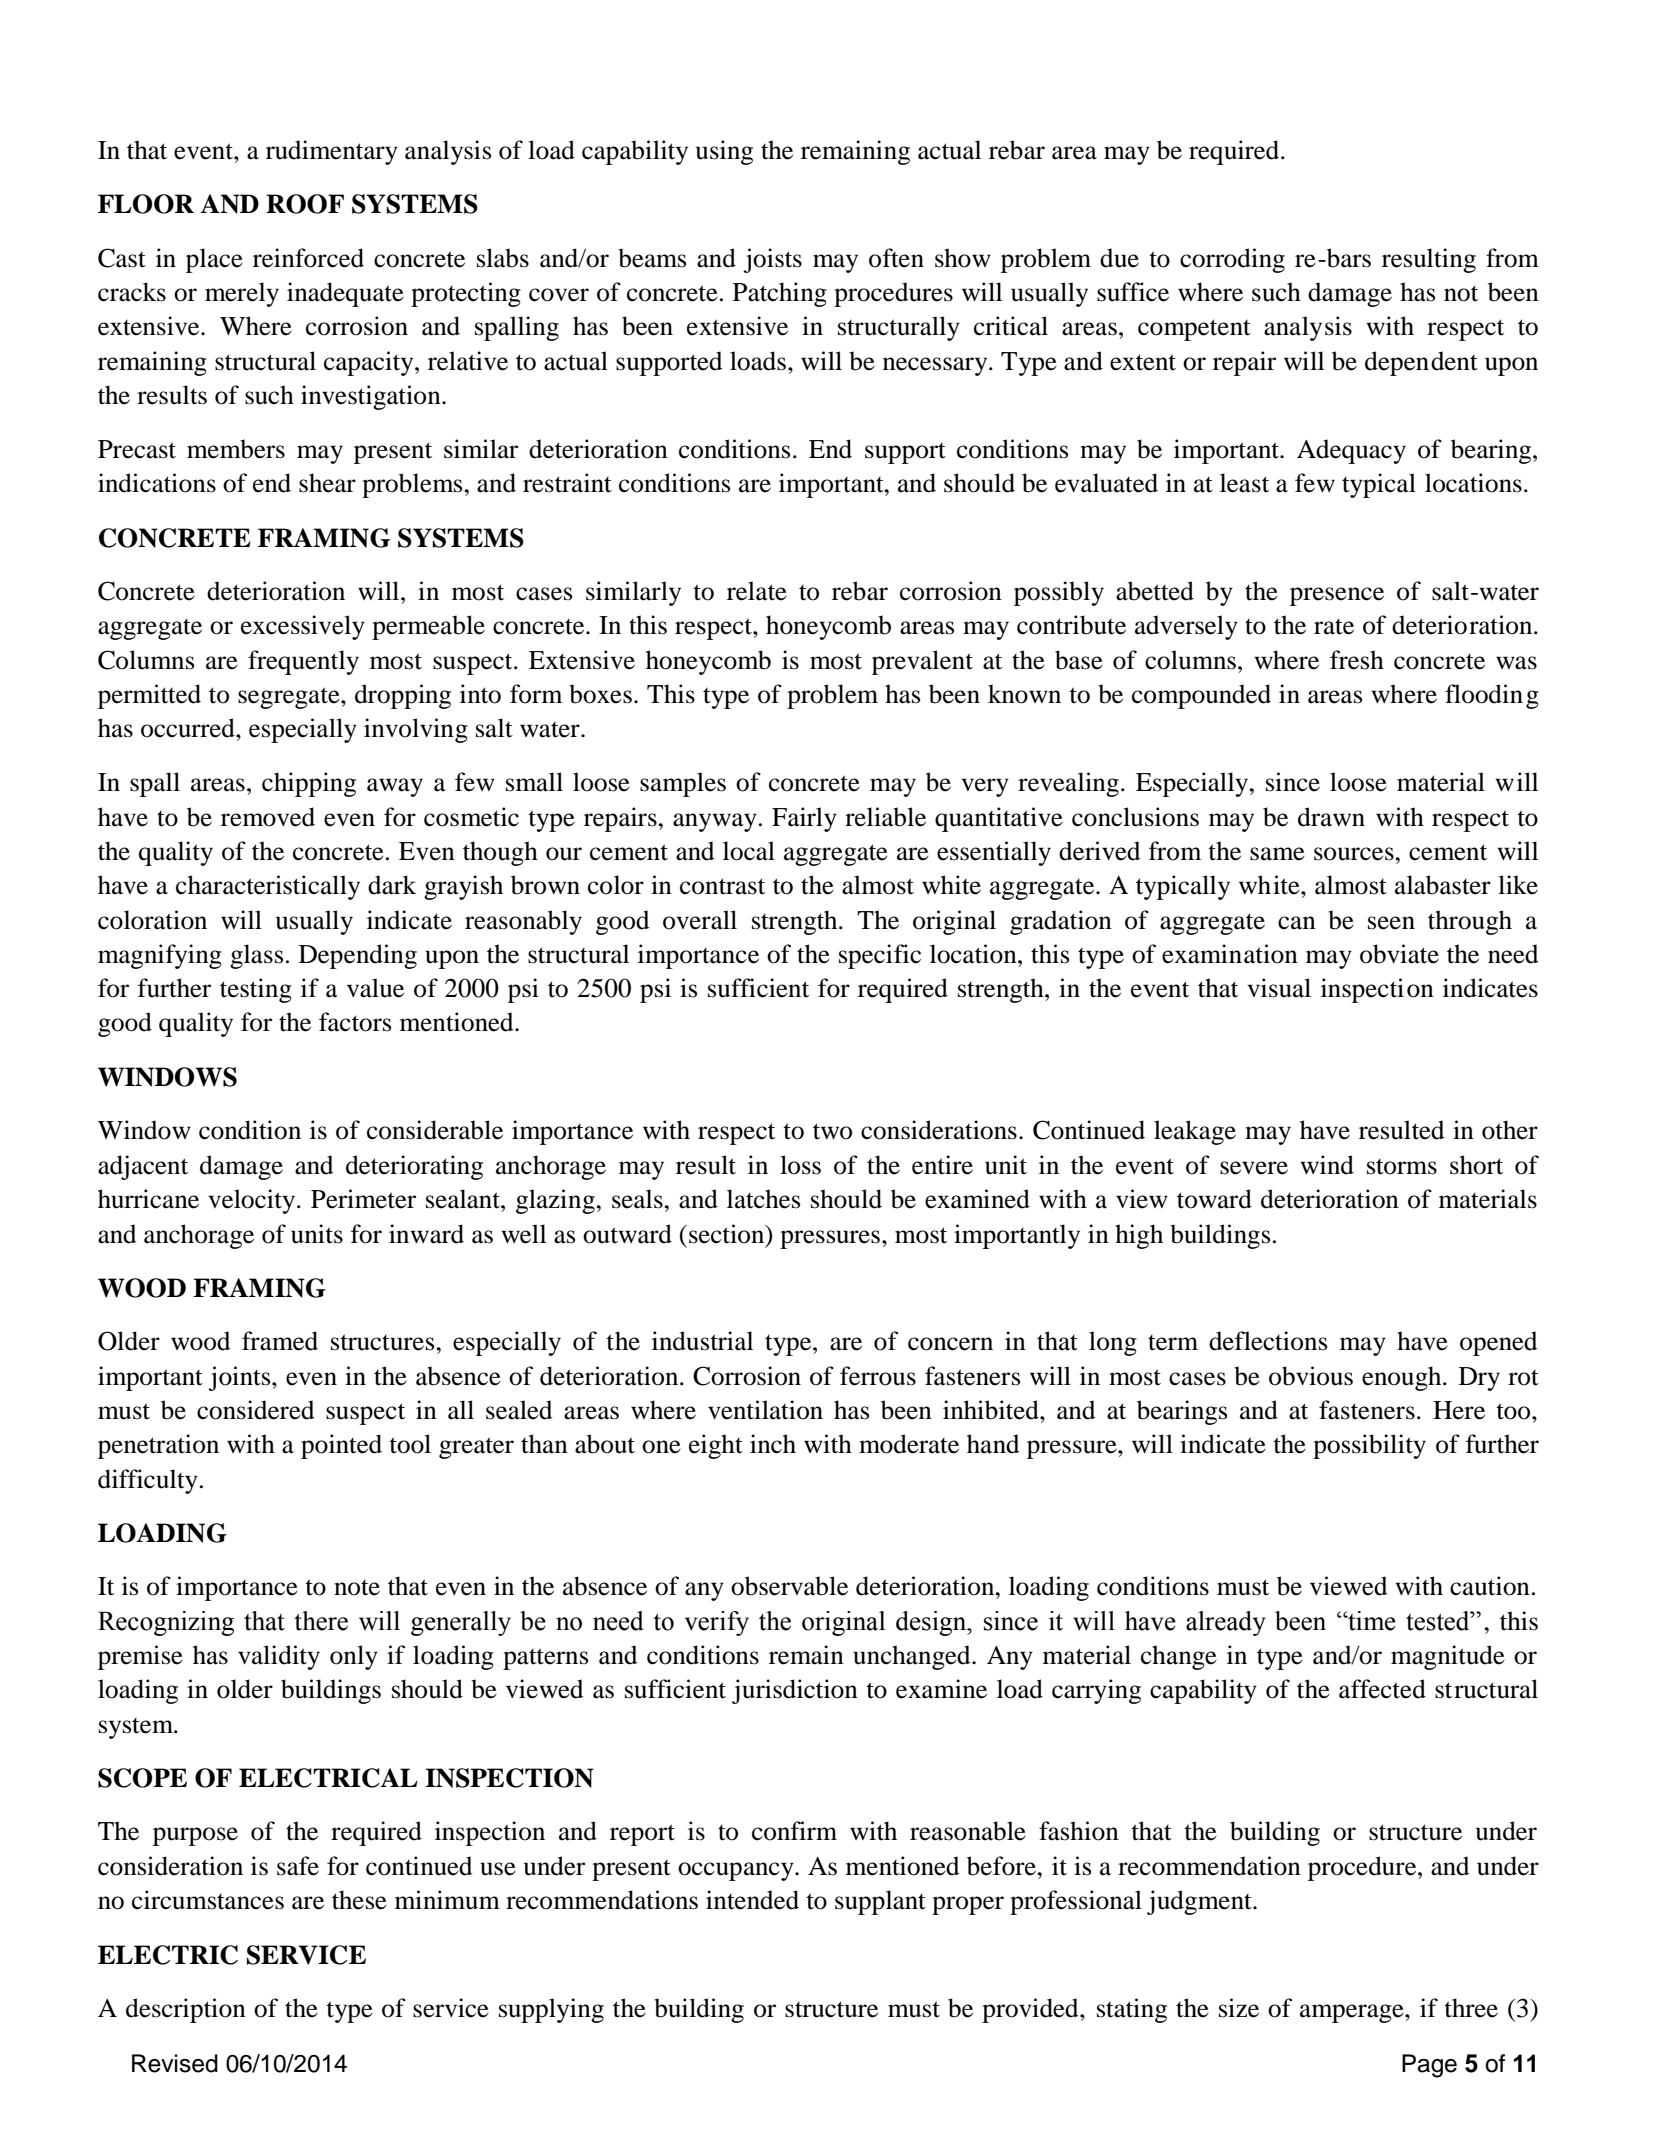 Image resolution: width=1661 pixels, height=2150 pixels. What do you see at coordinates (1232, 260) in the page?
I see `corroding` at bounding box center [1232, 260].
